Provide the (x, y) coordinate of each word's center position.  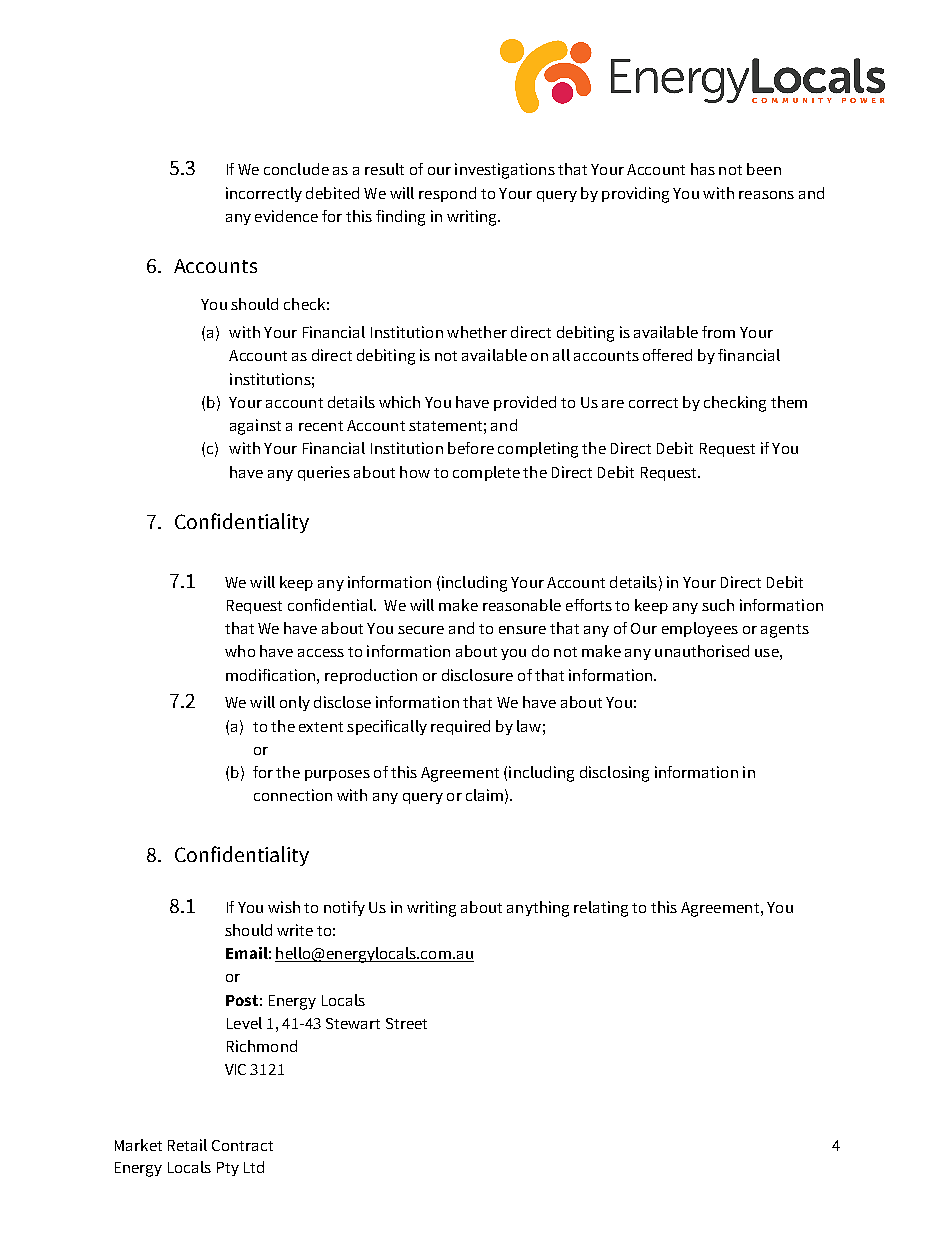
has (703, 169)
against (255, 427)
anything (538, 909)
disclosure (477, 675)
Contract (242, 1145)
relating (601, 909)
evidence (286, 216)
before (471, 448)
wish (284, 907)
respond (447, 194)
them (789, 402)
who (240, 651)
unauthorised (702, 651)
